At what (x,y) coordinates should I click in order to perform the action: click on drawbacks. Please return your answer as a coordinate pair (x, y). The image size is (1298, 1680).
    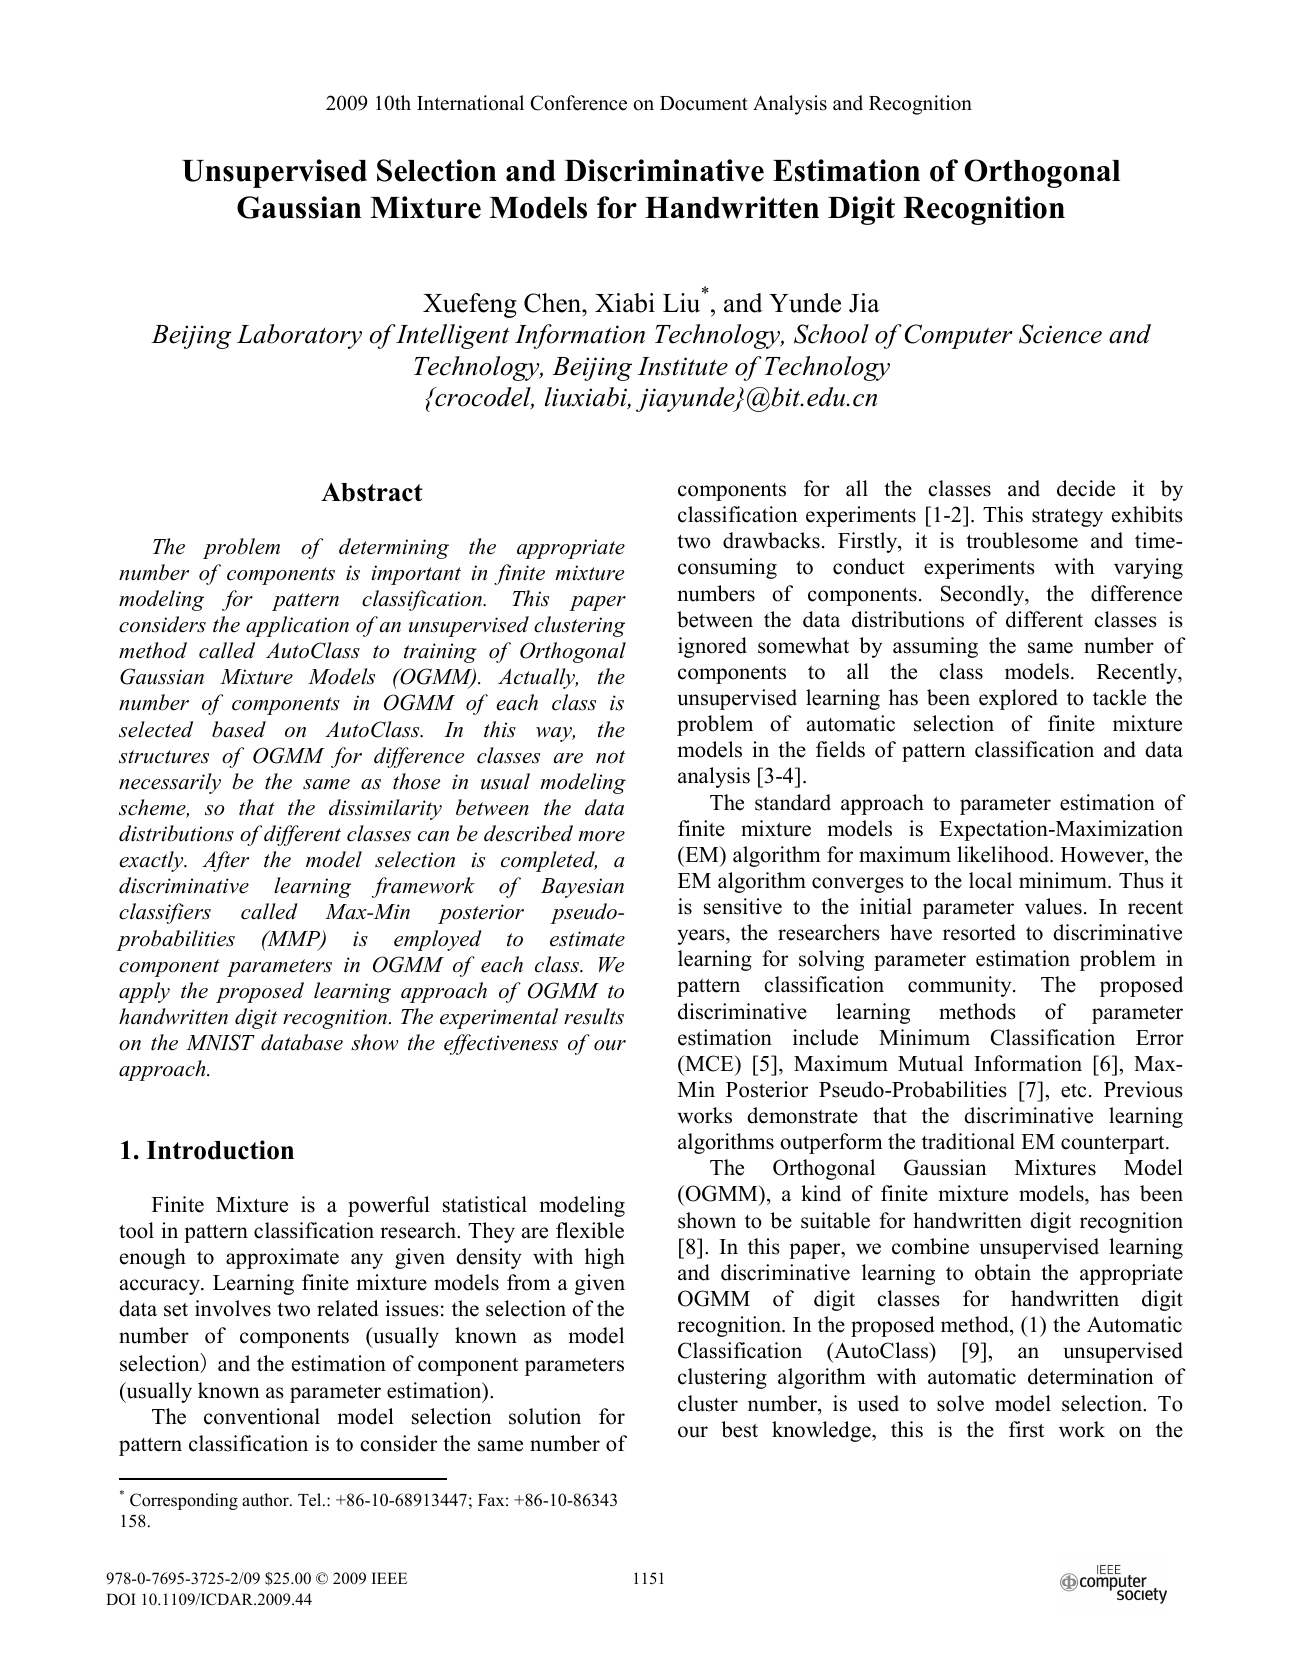
    Looking at the image, I should click on (771, 540).
